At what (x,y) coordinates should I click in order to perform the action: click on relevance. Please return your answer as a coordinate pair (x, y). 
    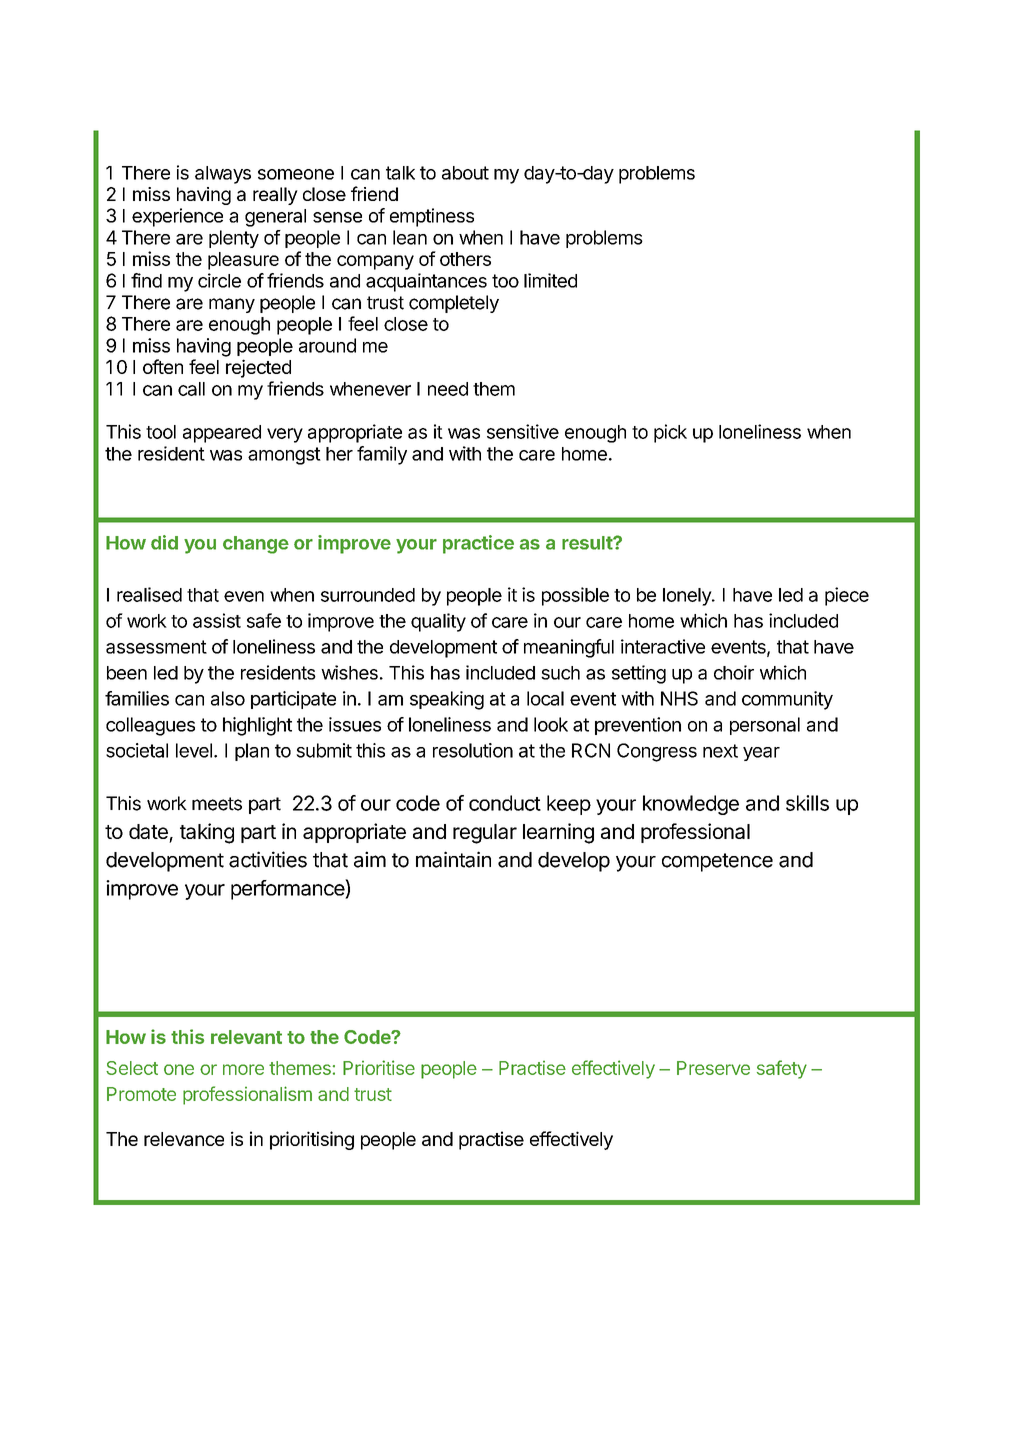
    Looking at the image, I should click on (184, 1139).
